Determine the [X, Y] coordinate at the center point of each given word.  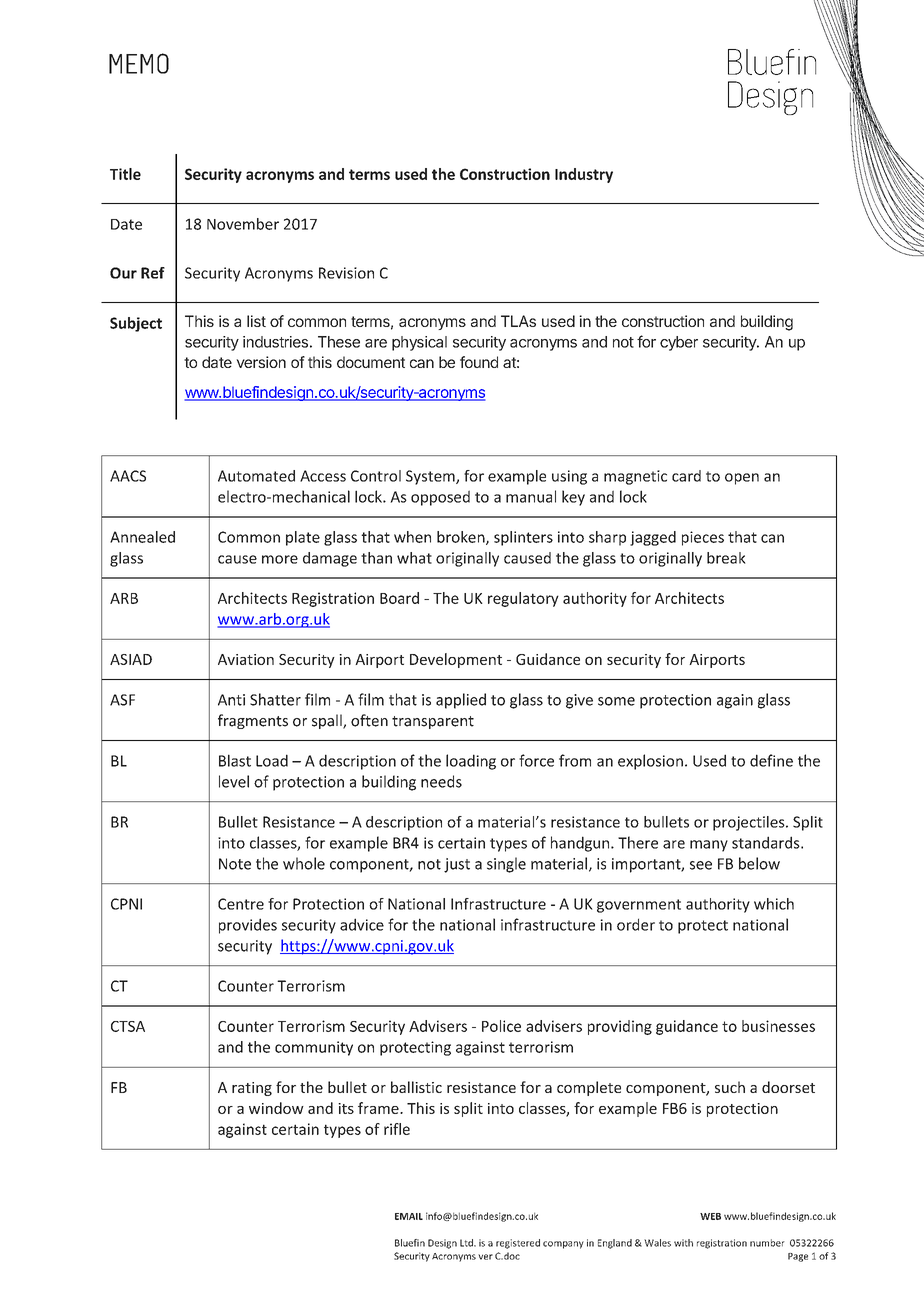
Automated [256, 476]
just [457, 865]
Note [235, 864]
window [276, 1108]
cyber [679, 343]
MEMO [139, 63]
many [709, 846]
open [742, 479]
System [431, 477]
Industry [584, 175]
